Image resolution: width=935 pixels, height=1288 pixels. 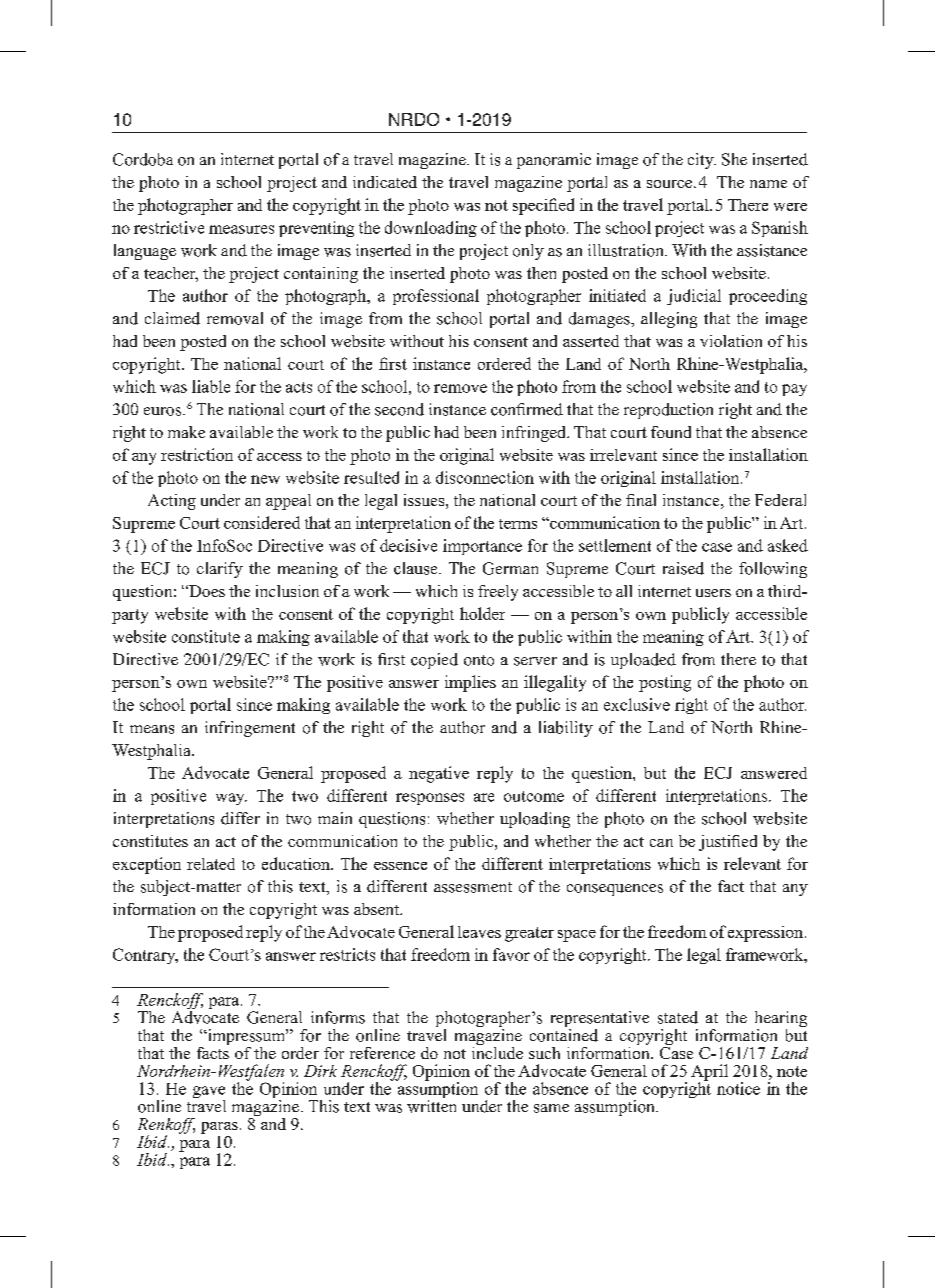 I want to click on Federal, so click(x=780, y=500).
